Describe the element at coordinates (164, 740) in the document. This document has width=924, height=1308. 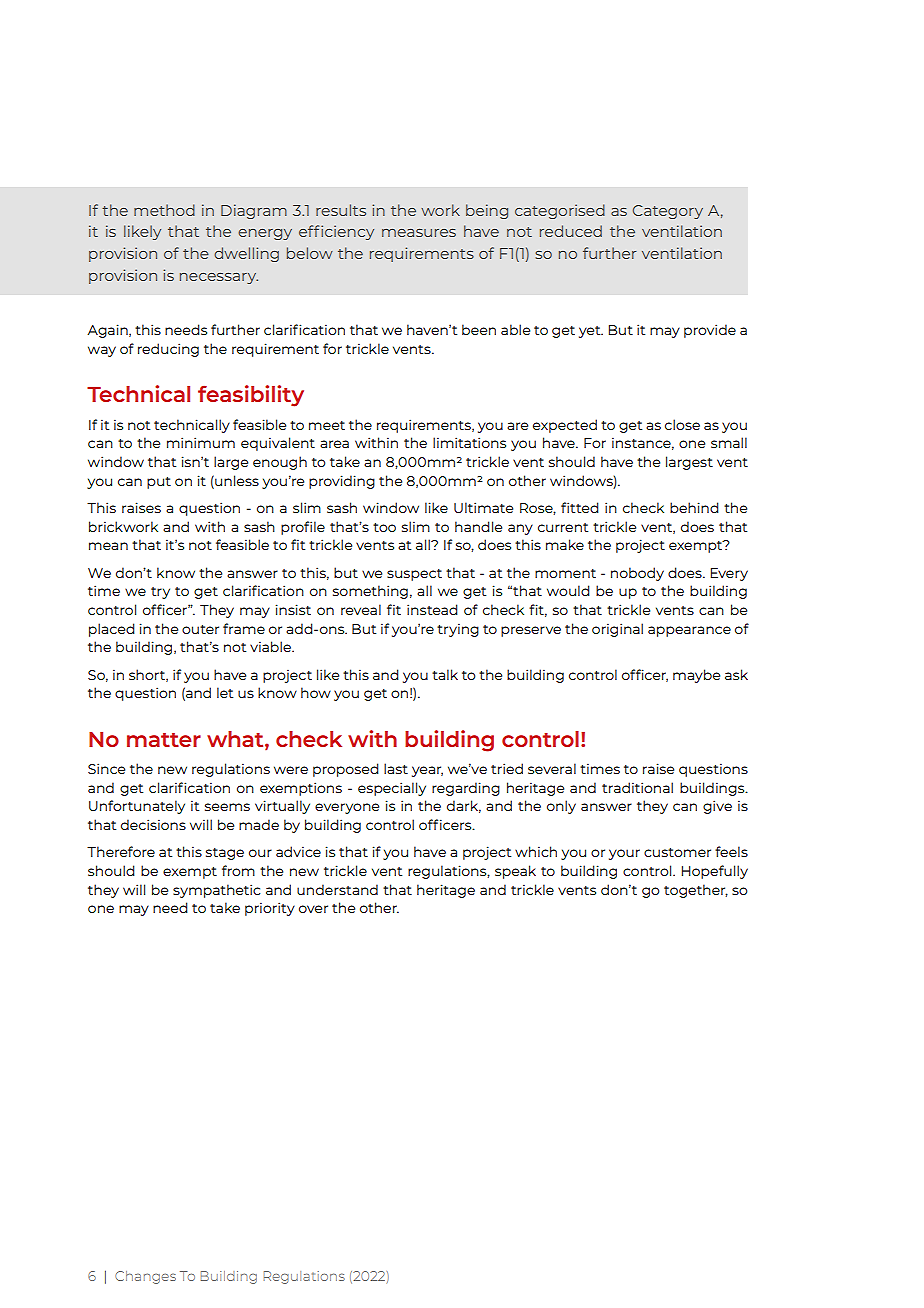
I see `matter` at that location.
